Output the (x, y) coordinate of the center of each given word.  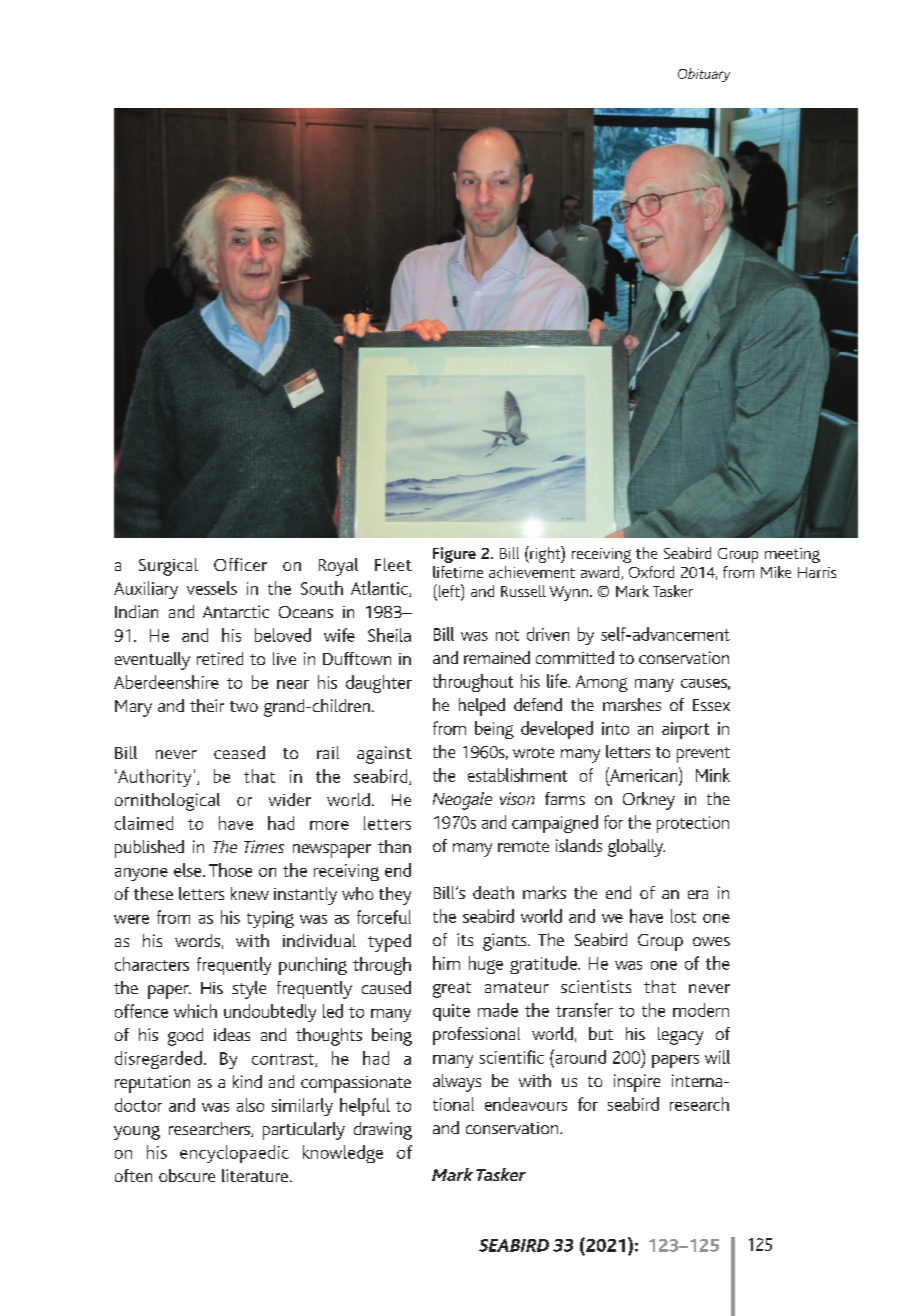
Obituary (704, 75)
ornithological (167, 802)
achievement (532, 572)
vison (517, 798)
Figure (454, 555)
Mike (776, 572)
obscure (187, 1175)
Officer (240, 564)
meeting (792, 555)
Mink (713, 775)
